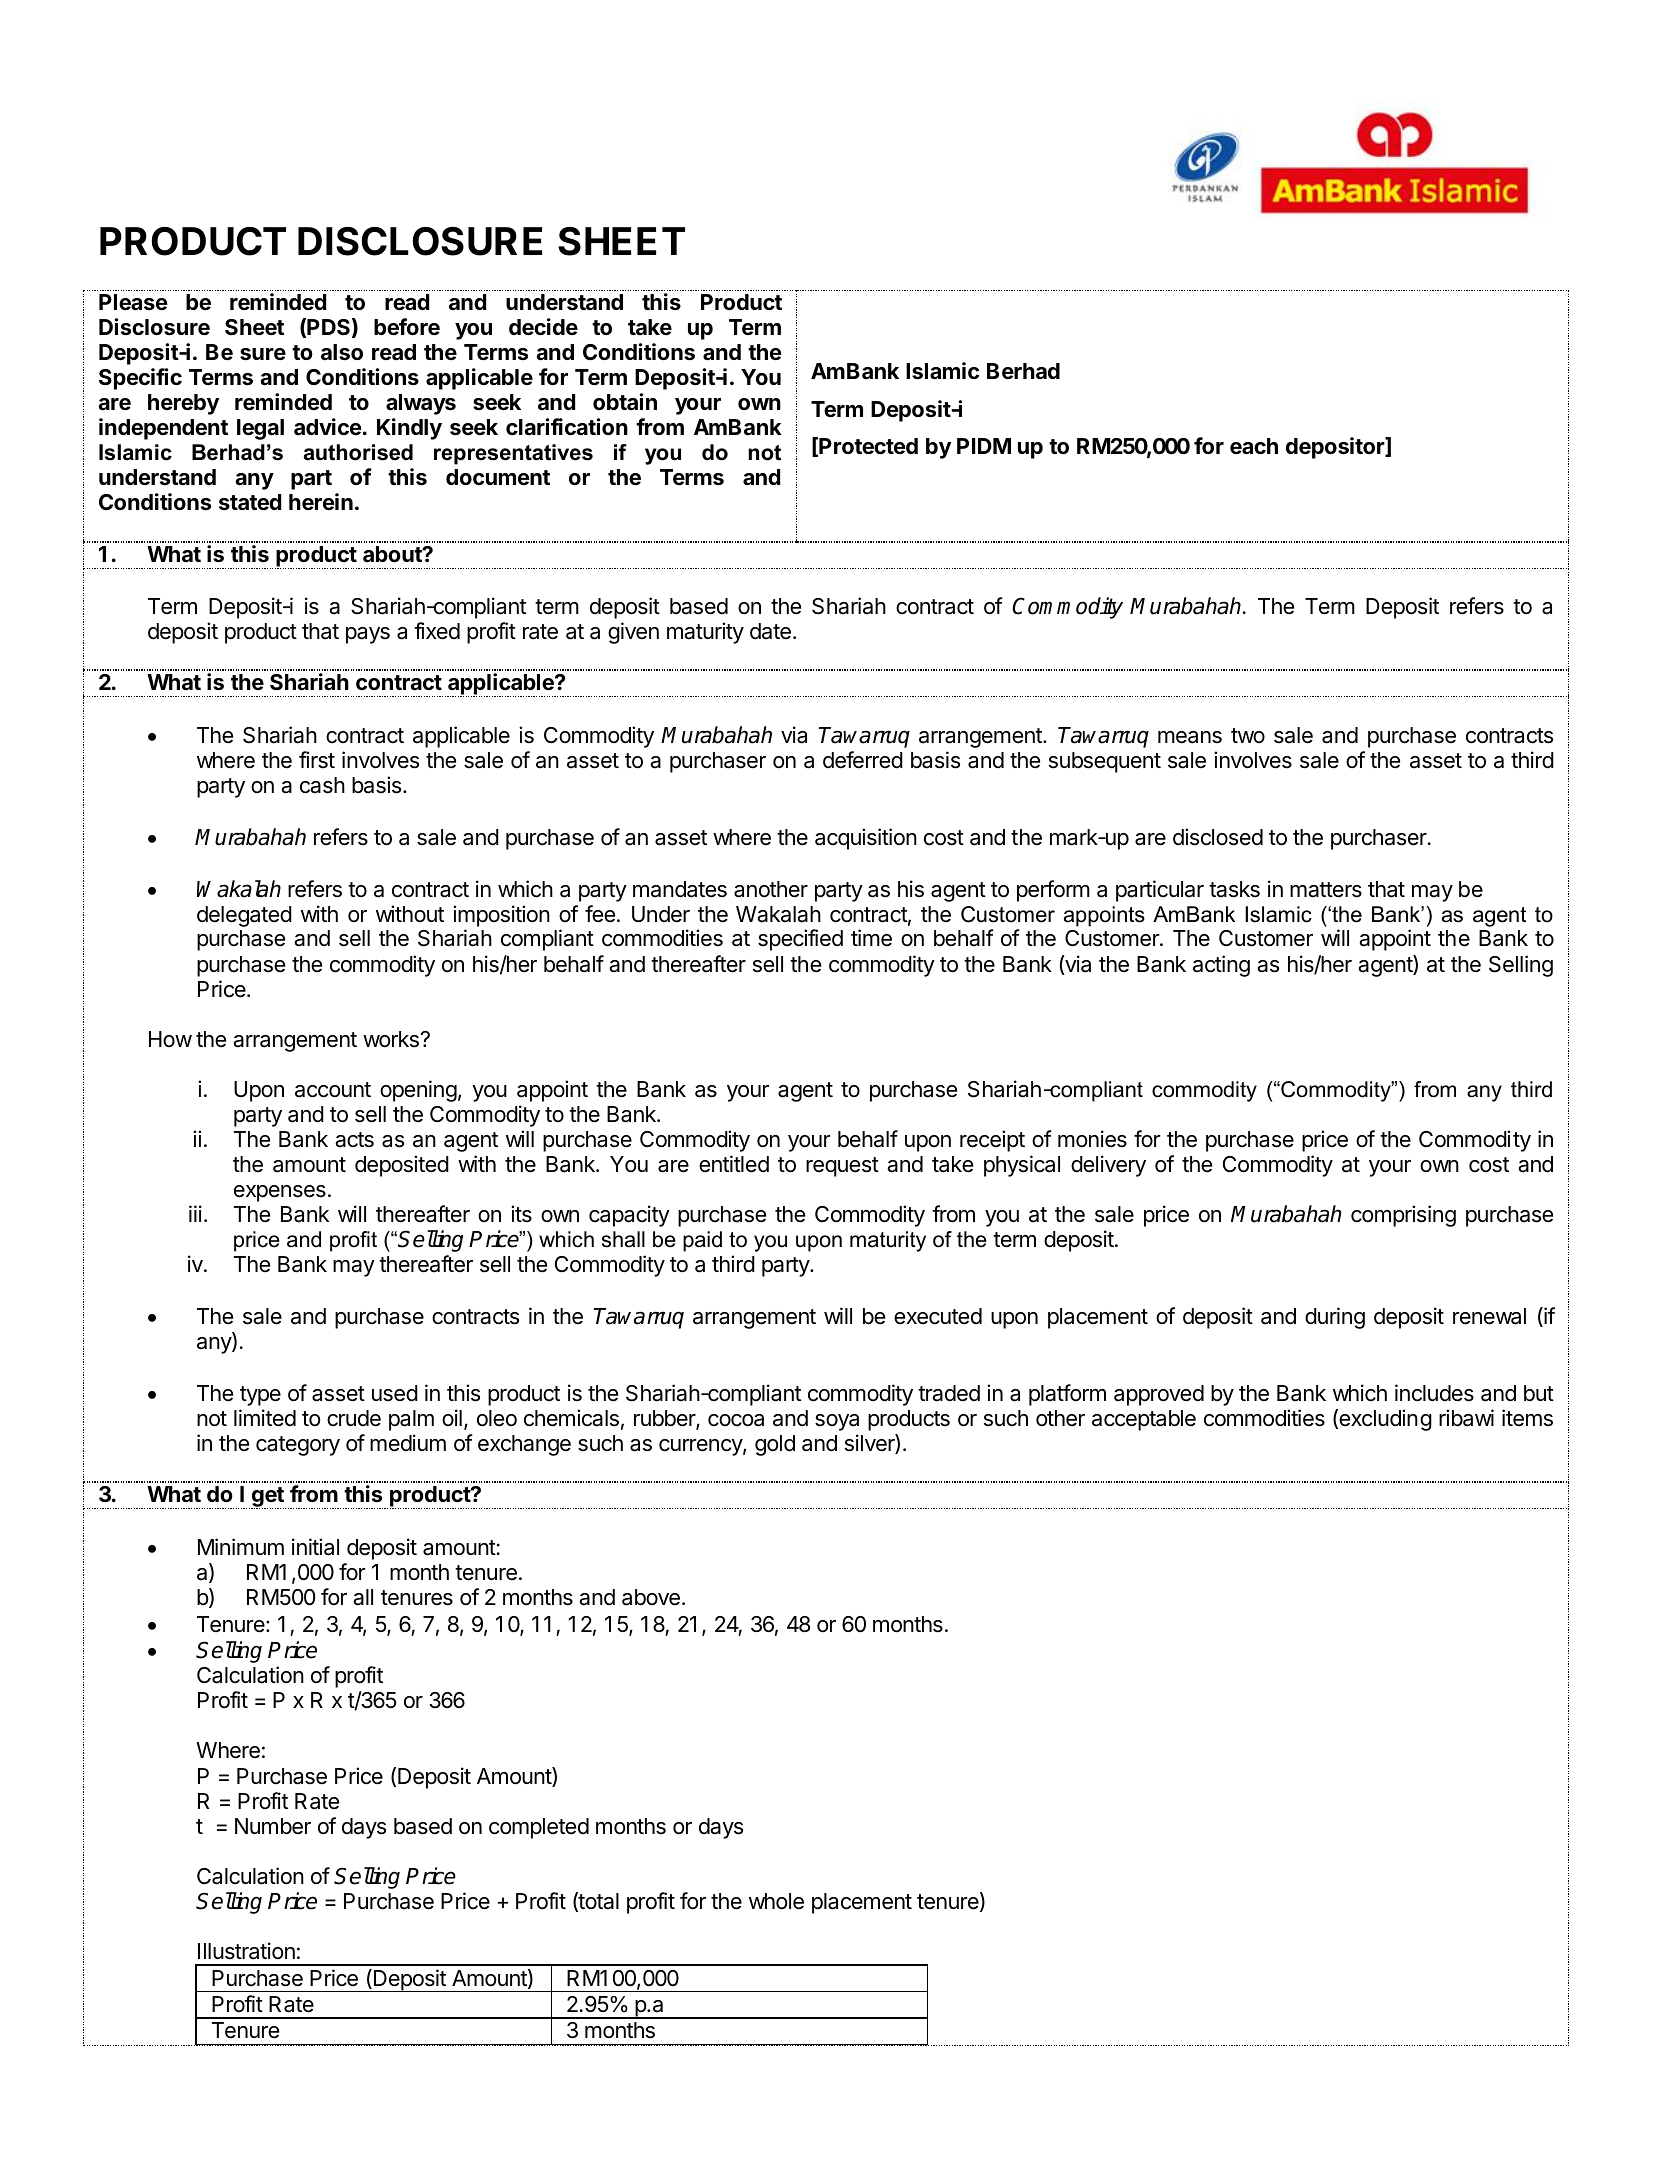 The width and height of the image is (1666, 2157). I want to click on obtain, so click(625, 402).
